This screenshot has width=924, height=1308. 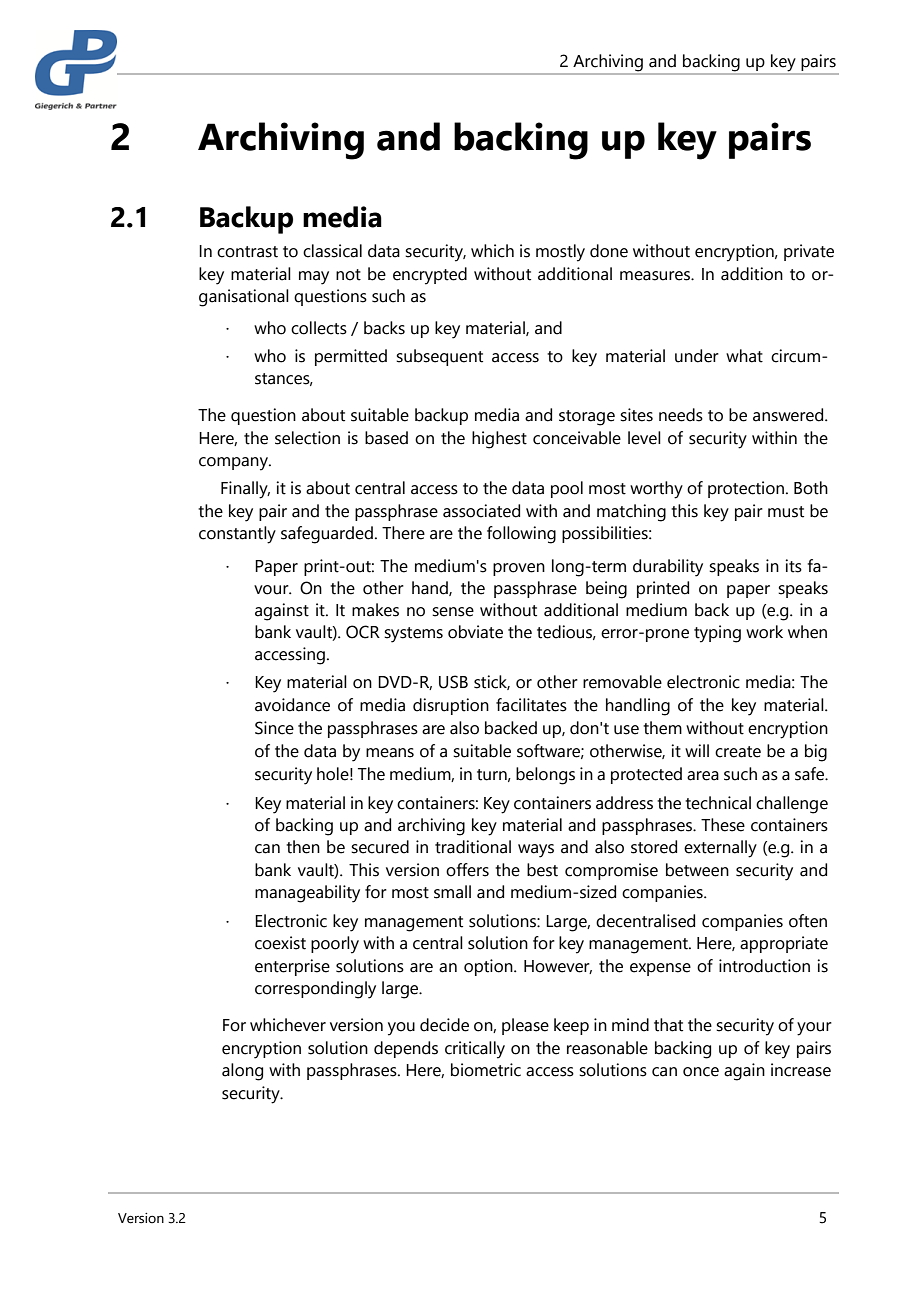 What do you see at coordinates (348, 275) in the screenshot?
I see `not` at bounding box center [348, 275].
